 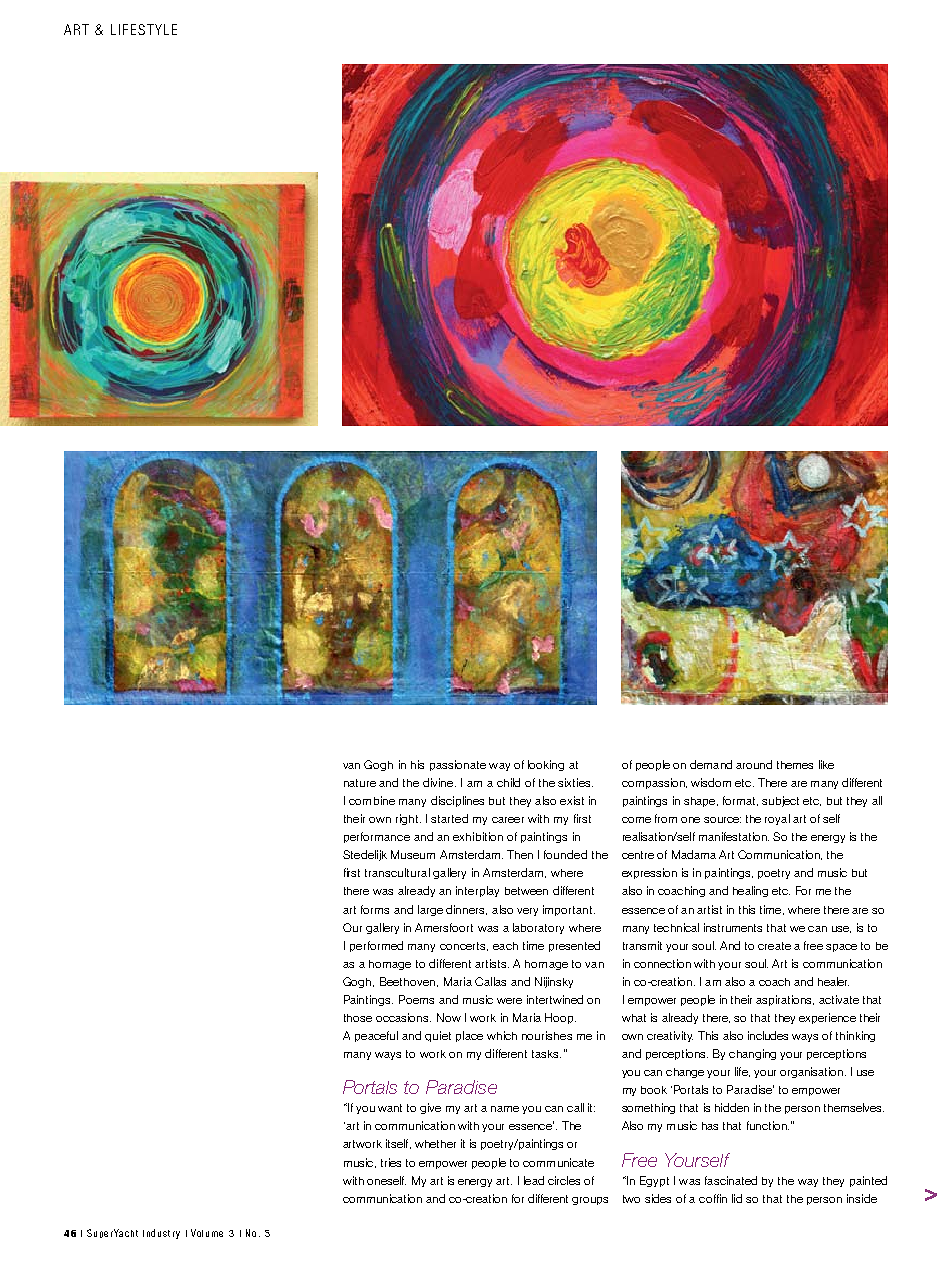 What do you see at coordinates (734, 836) in the document?
I see `manifestation` at bounding box center [734, 836].
